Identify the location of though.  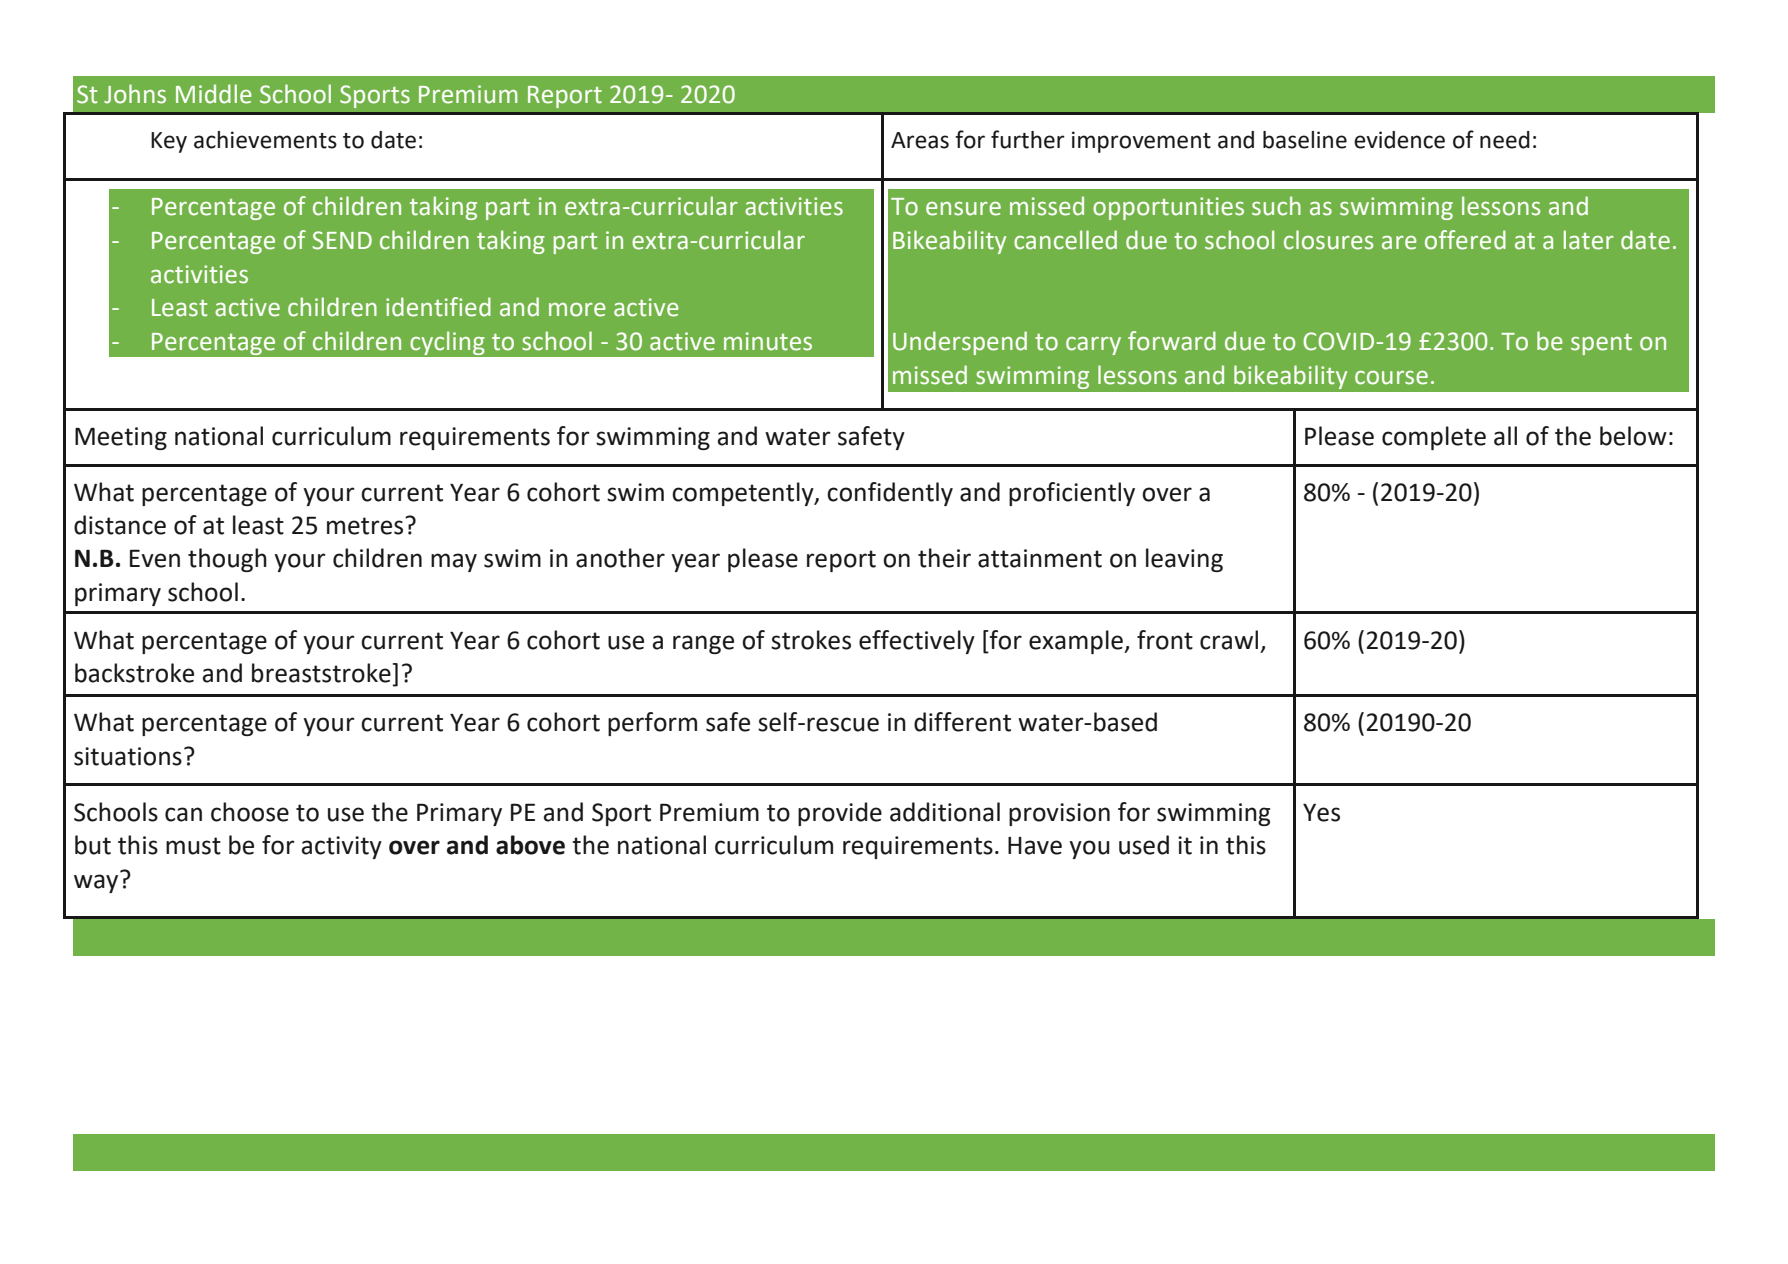
(227, 560).
